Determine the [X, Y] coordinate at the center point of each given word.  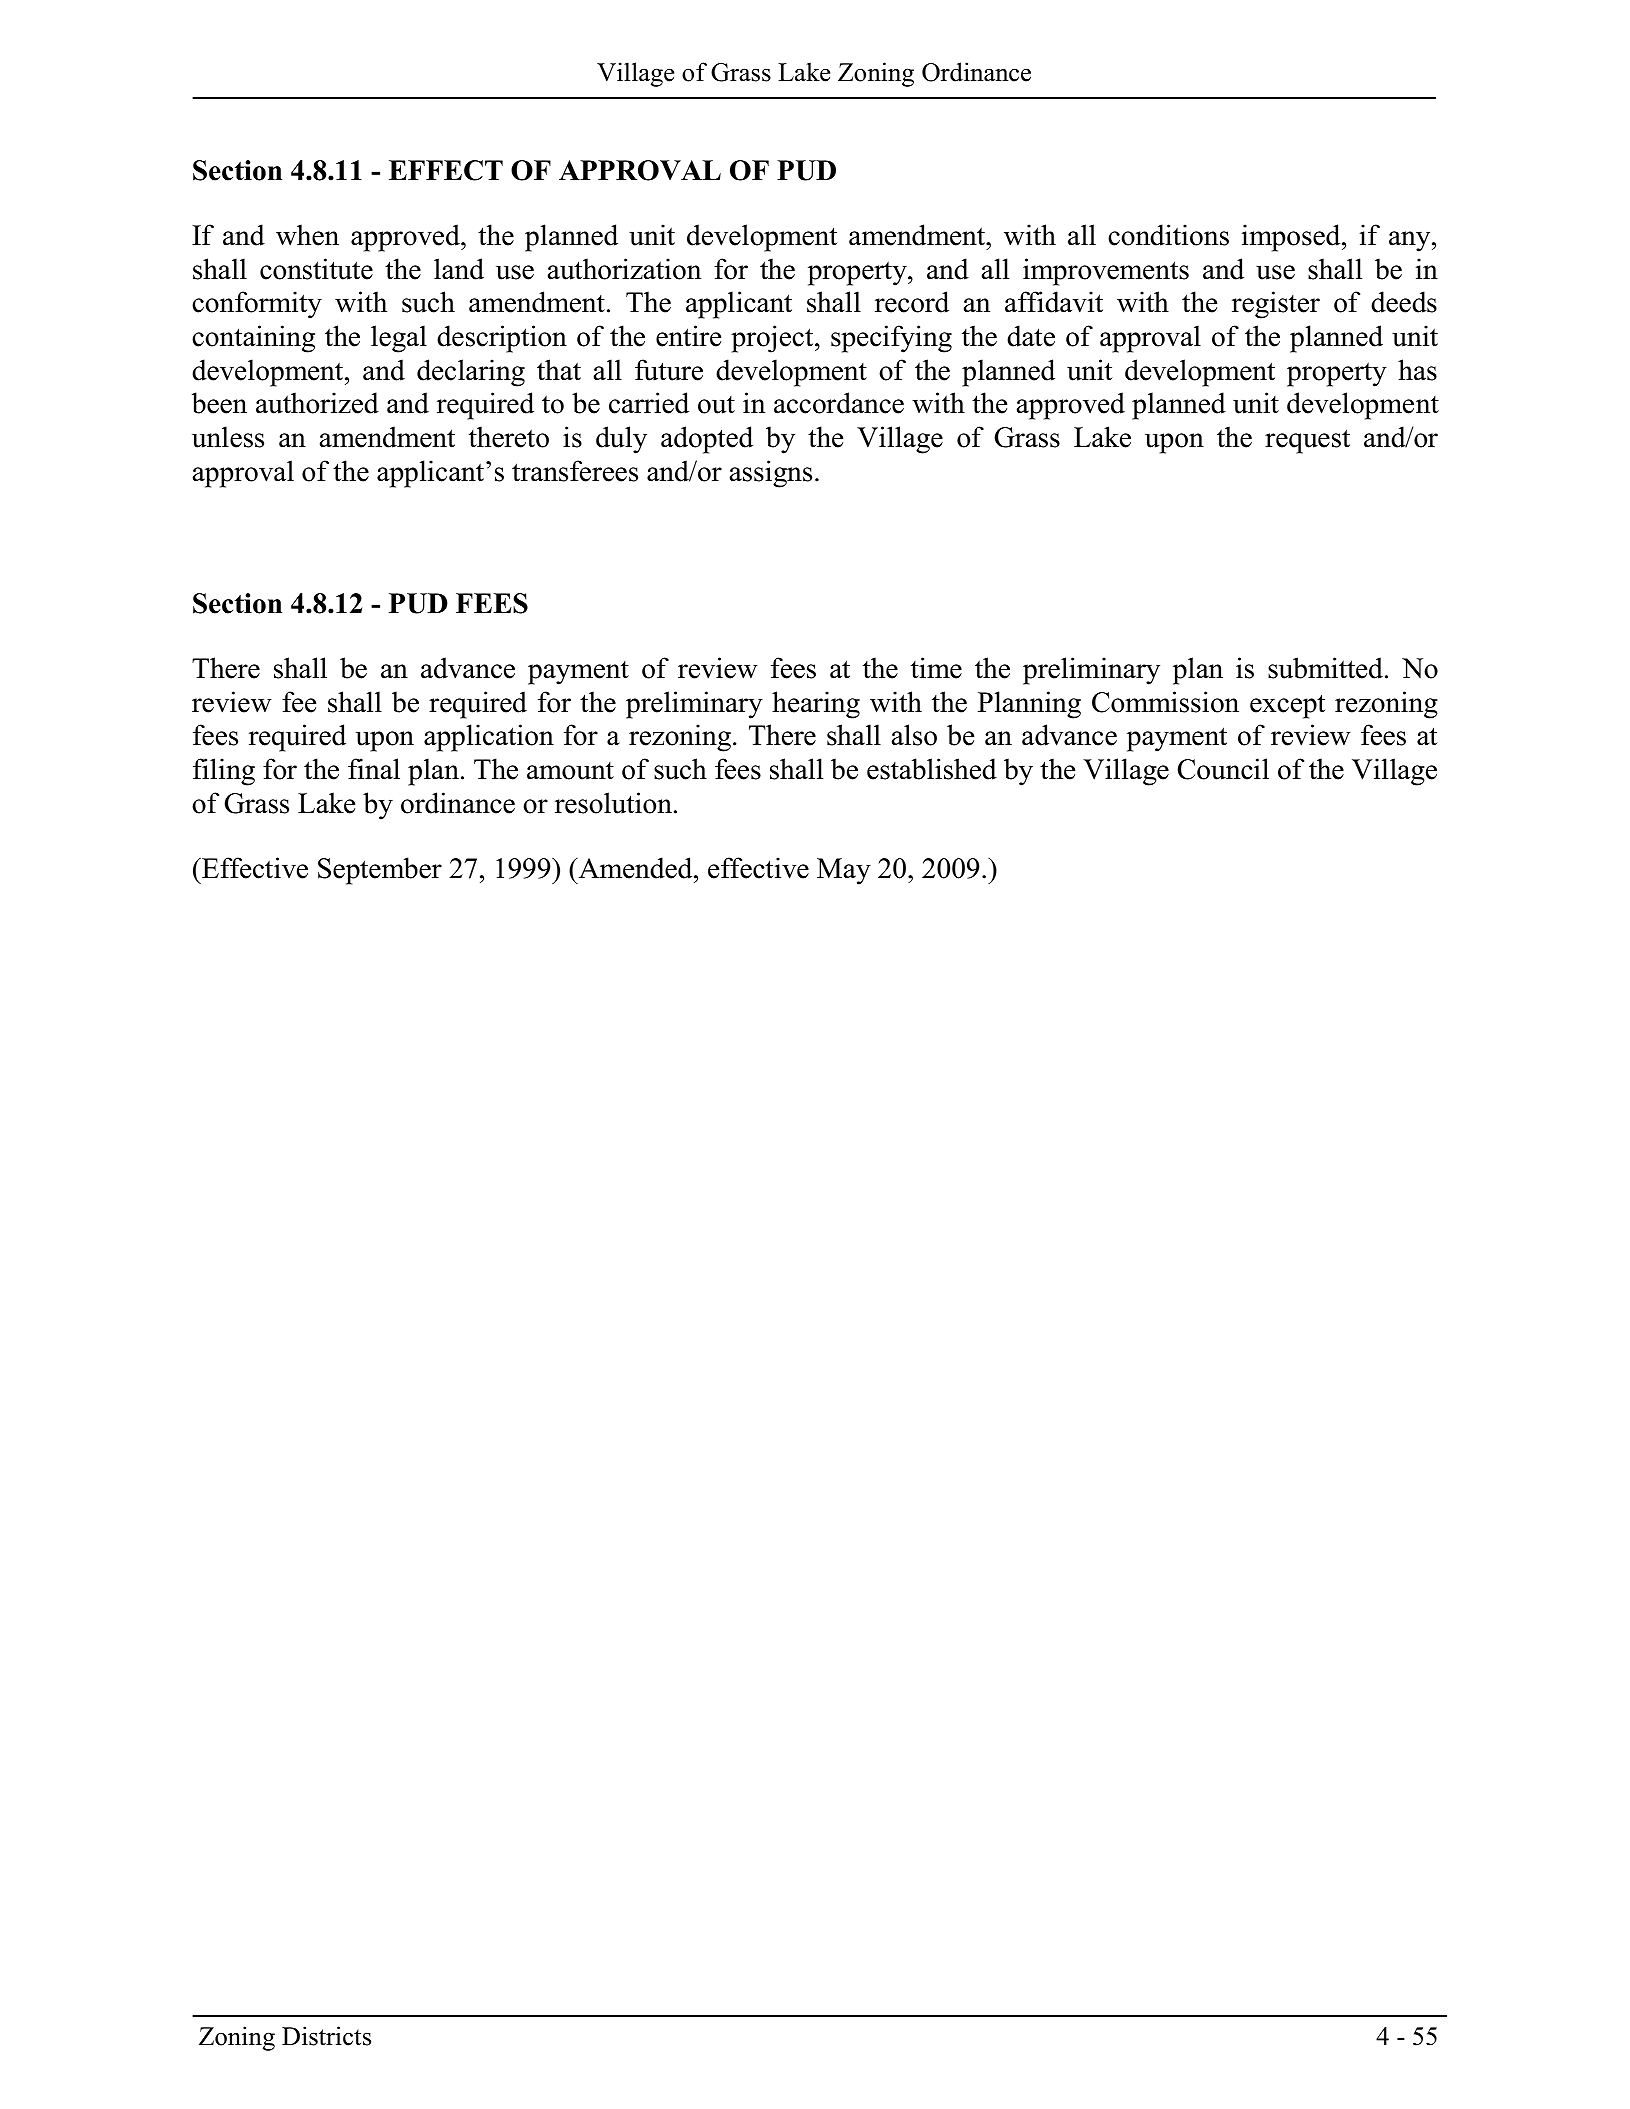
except [1287, 706]
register [1276, 305]
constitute [316, 269]
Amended [635, 868]
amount [570, 771]
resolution [613, 803]
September [380, 871]
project [773, 339]
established [932, 769]
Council [1223, 769]
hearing [816, 705]
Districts [326, 2036]
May [844, 871]
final [374, 769]
